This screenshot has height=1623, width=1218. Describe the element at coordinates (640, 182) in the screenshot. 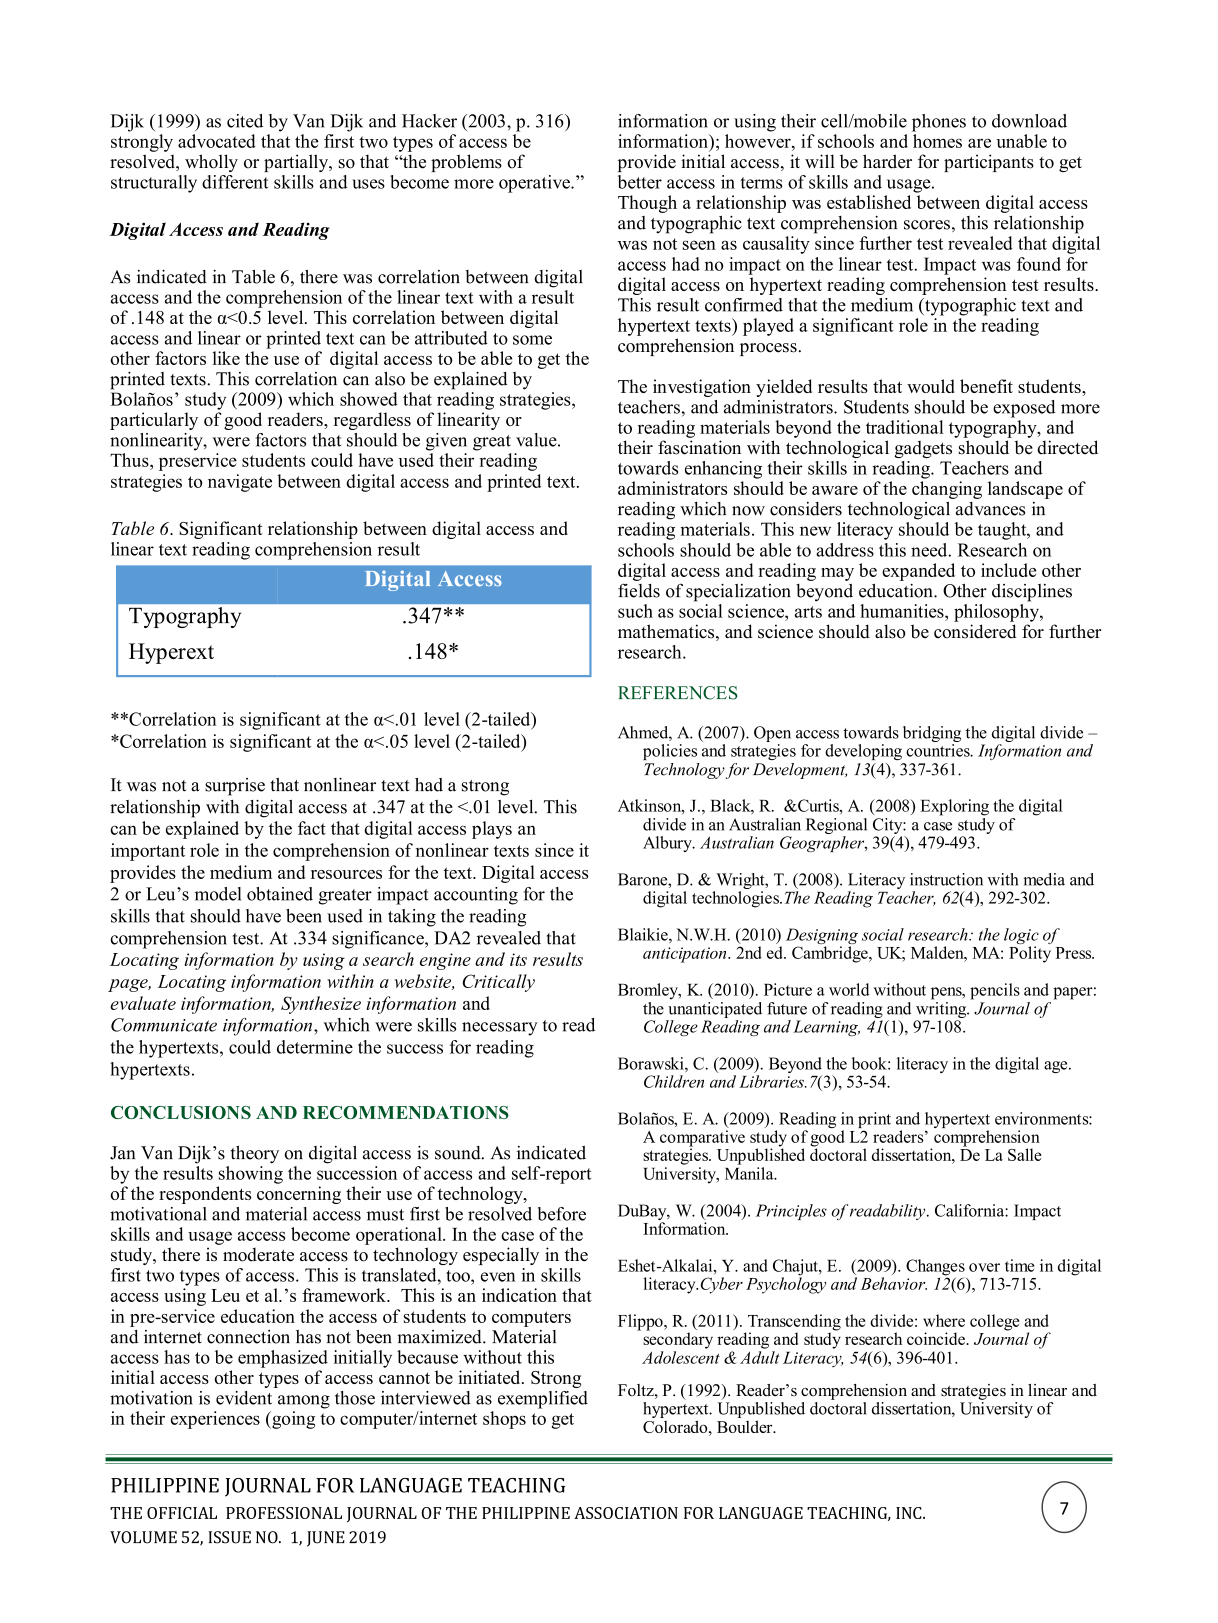

I see `better` at that location.
